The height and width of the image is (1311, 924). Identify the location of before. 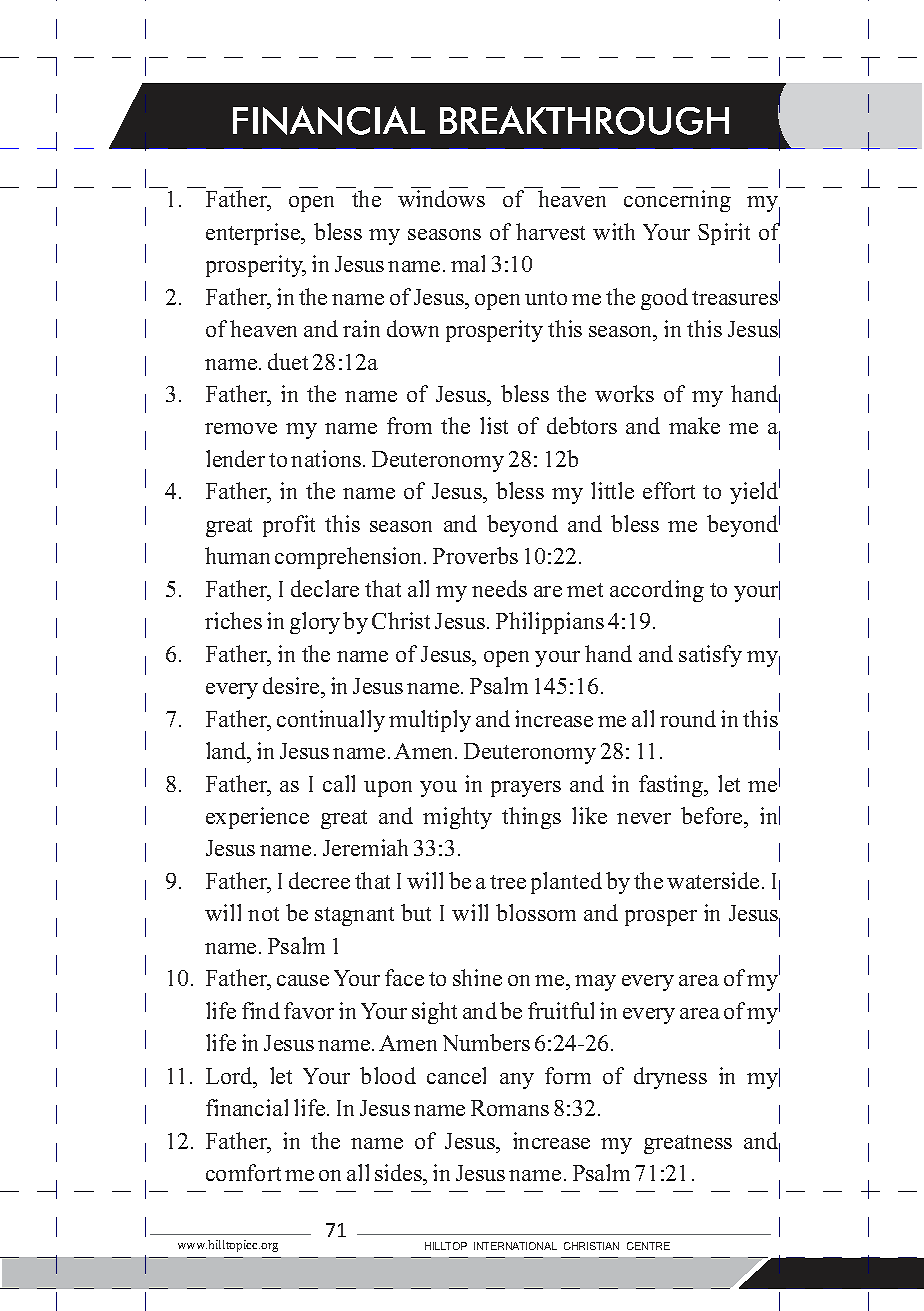
(713, 815).
